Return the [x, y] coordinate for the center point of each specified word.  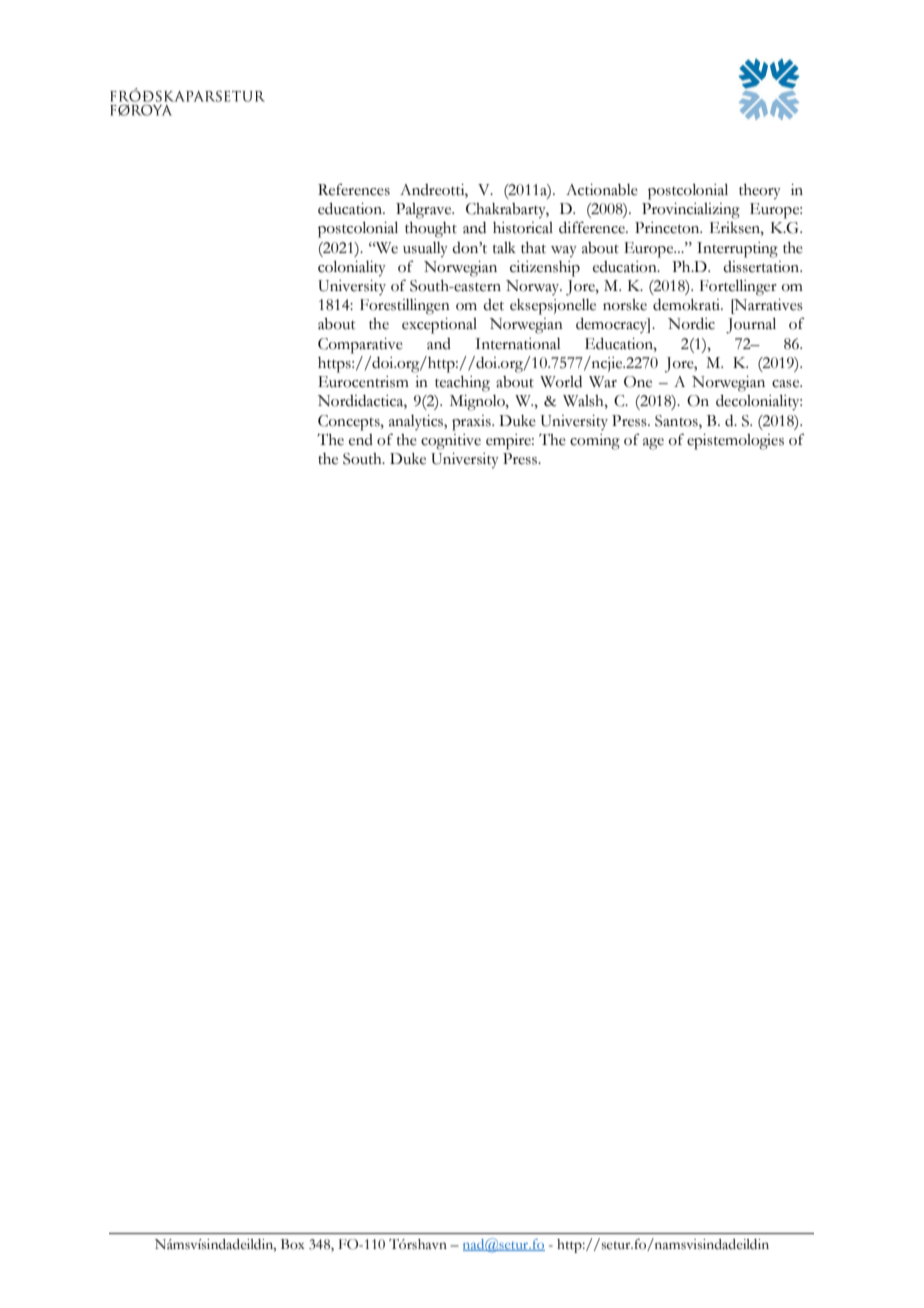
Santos [677, 421]
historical [523, 228]
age [653, 444]
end [361, 440]
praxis [472, 423]
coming [595, 442]
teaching [462, 384]
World [561, 382]
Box [293, 1244]
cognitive [451, 442]
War [603, 382]
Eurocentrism [363, 382]
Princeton [668, 228]
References [354, 189]
